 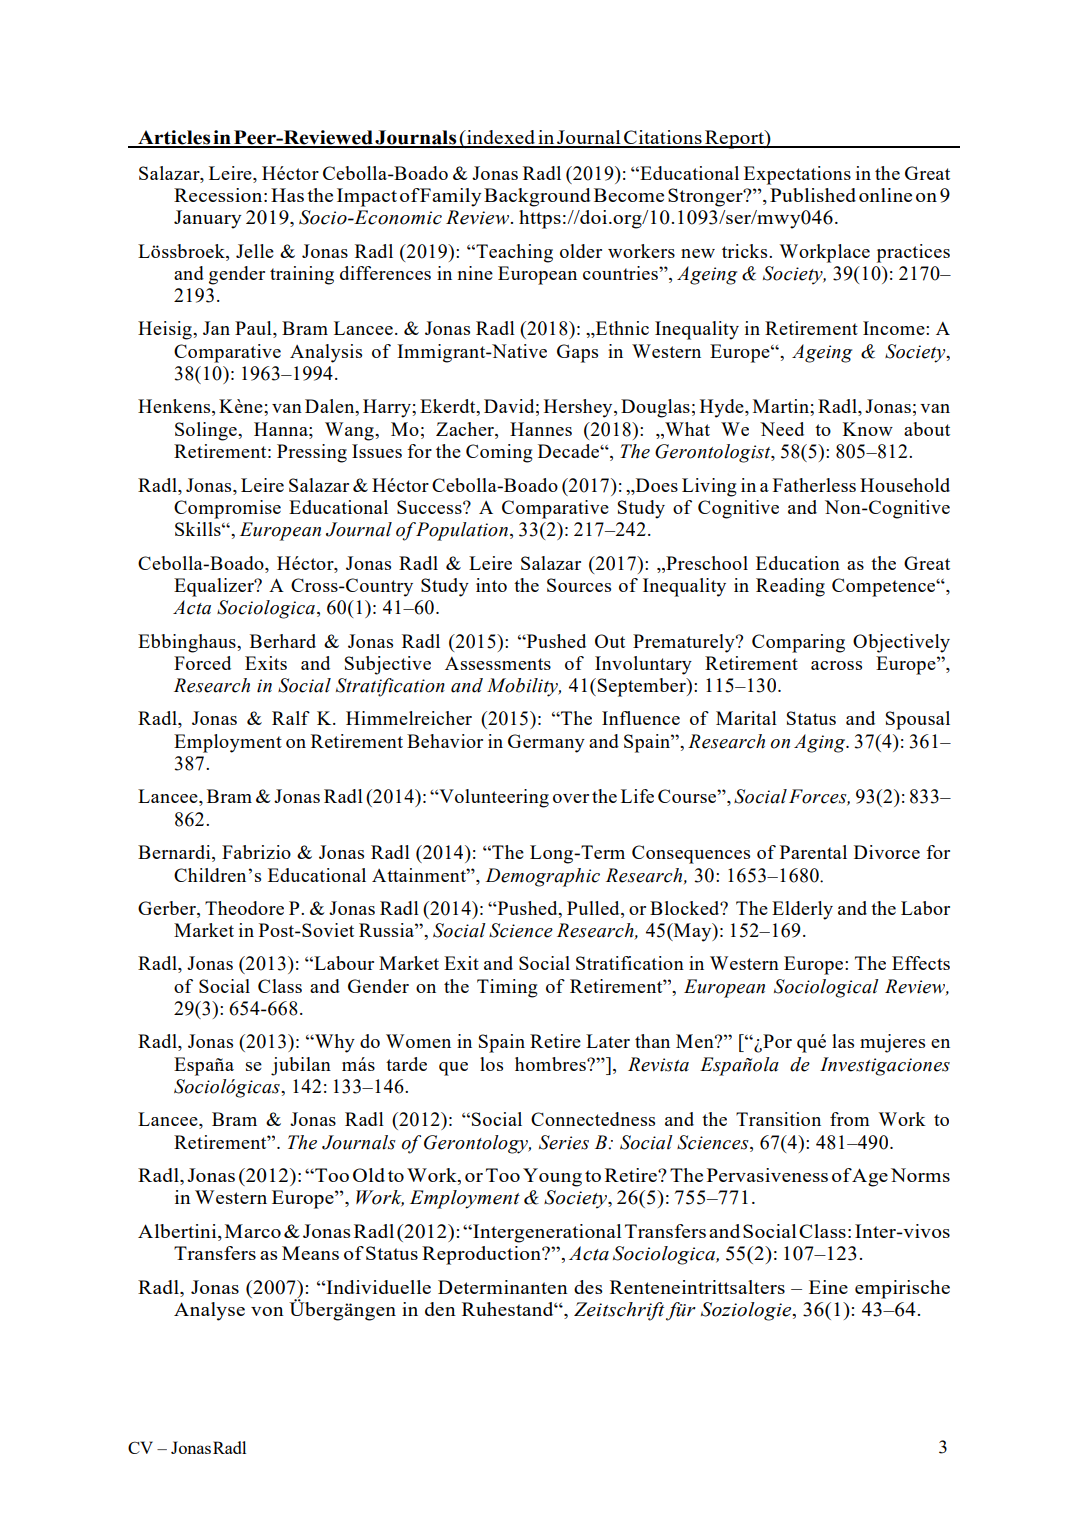 What do you see at coordinates (594, 908) in the page?
I see `Pulled` at bounding box center [594, 908].
